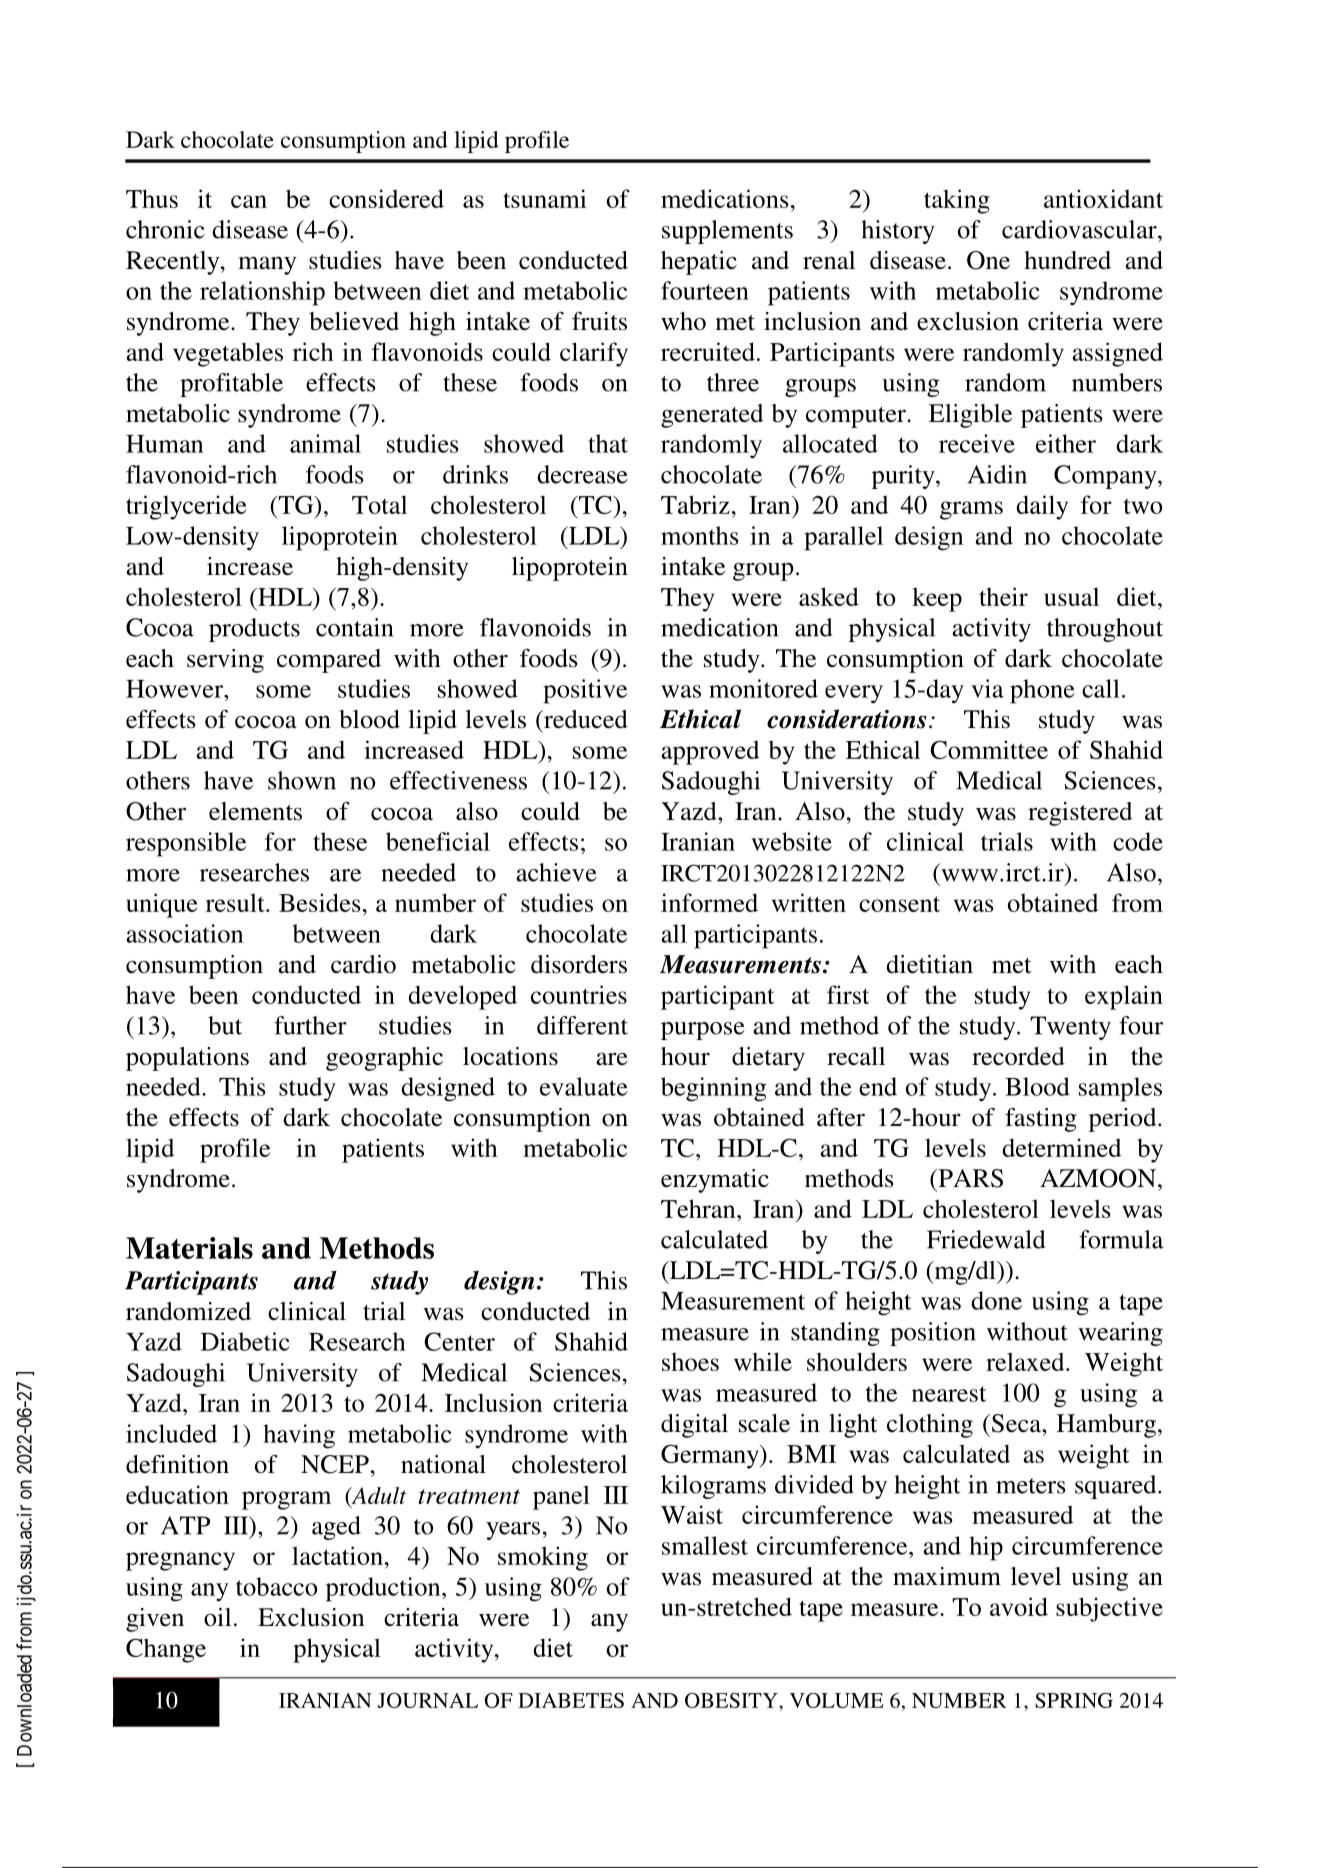 This screenshot has height=1868, width=1320. I want to click on Twenty, so click(1070, 1028).
